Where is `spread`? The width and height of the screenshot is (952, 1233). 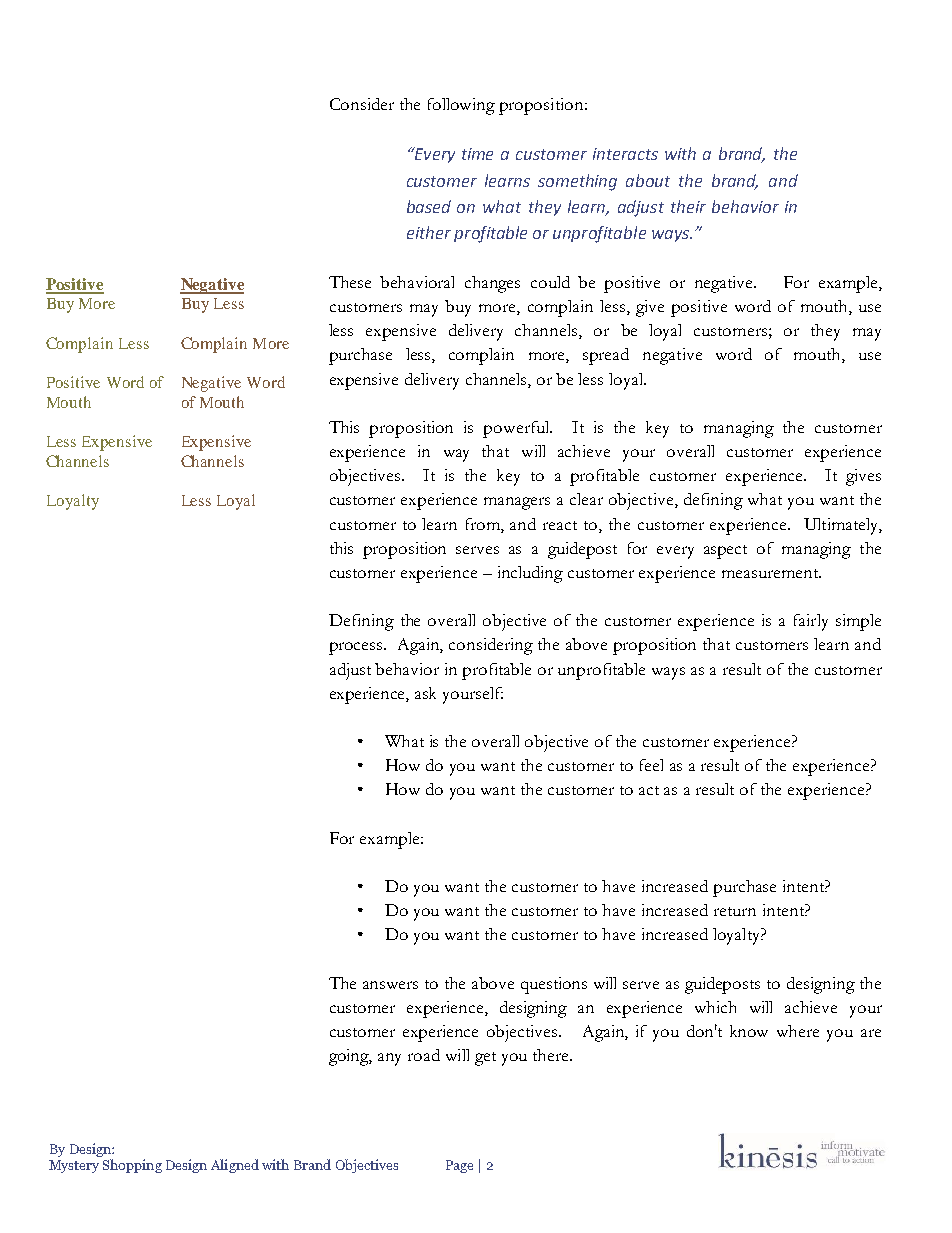
spread is located at coordinates (606, 356).
